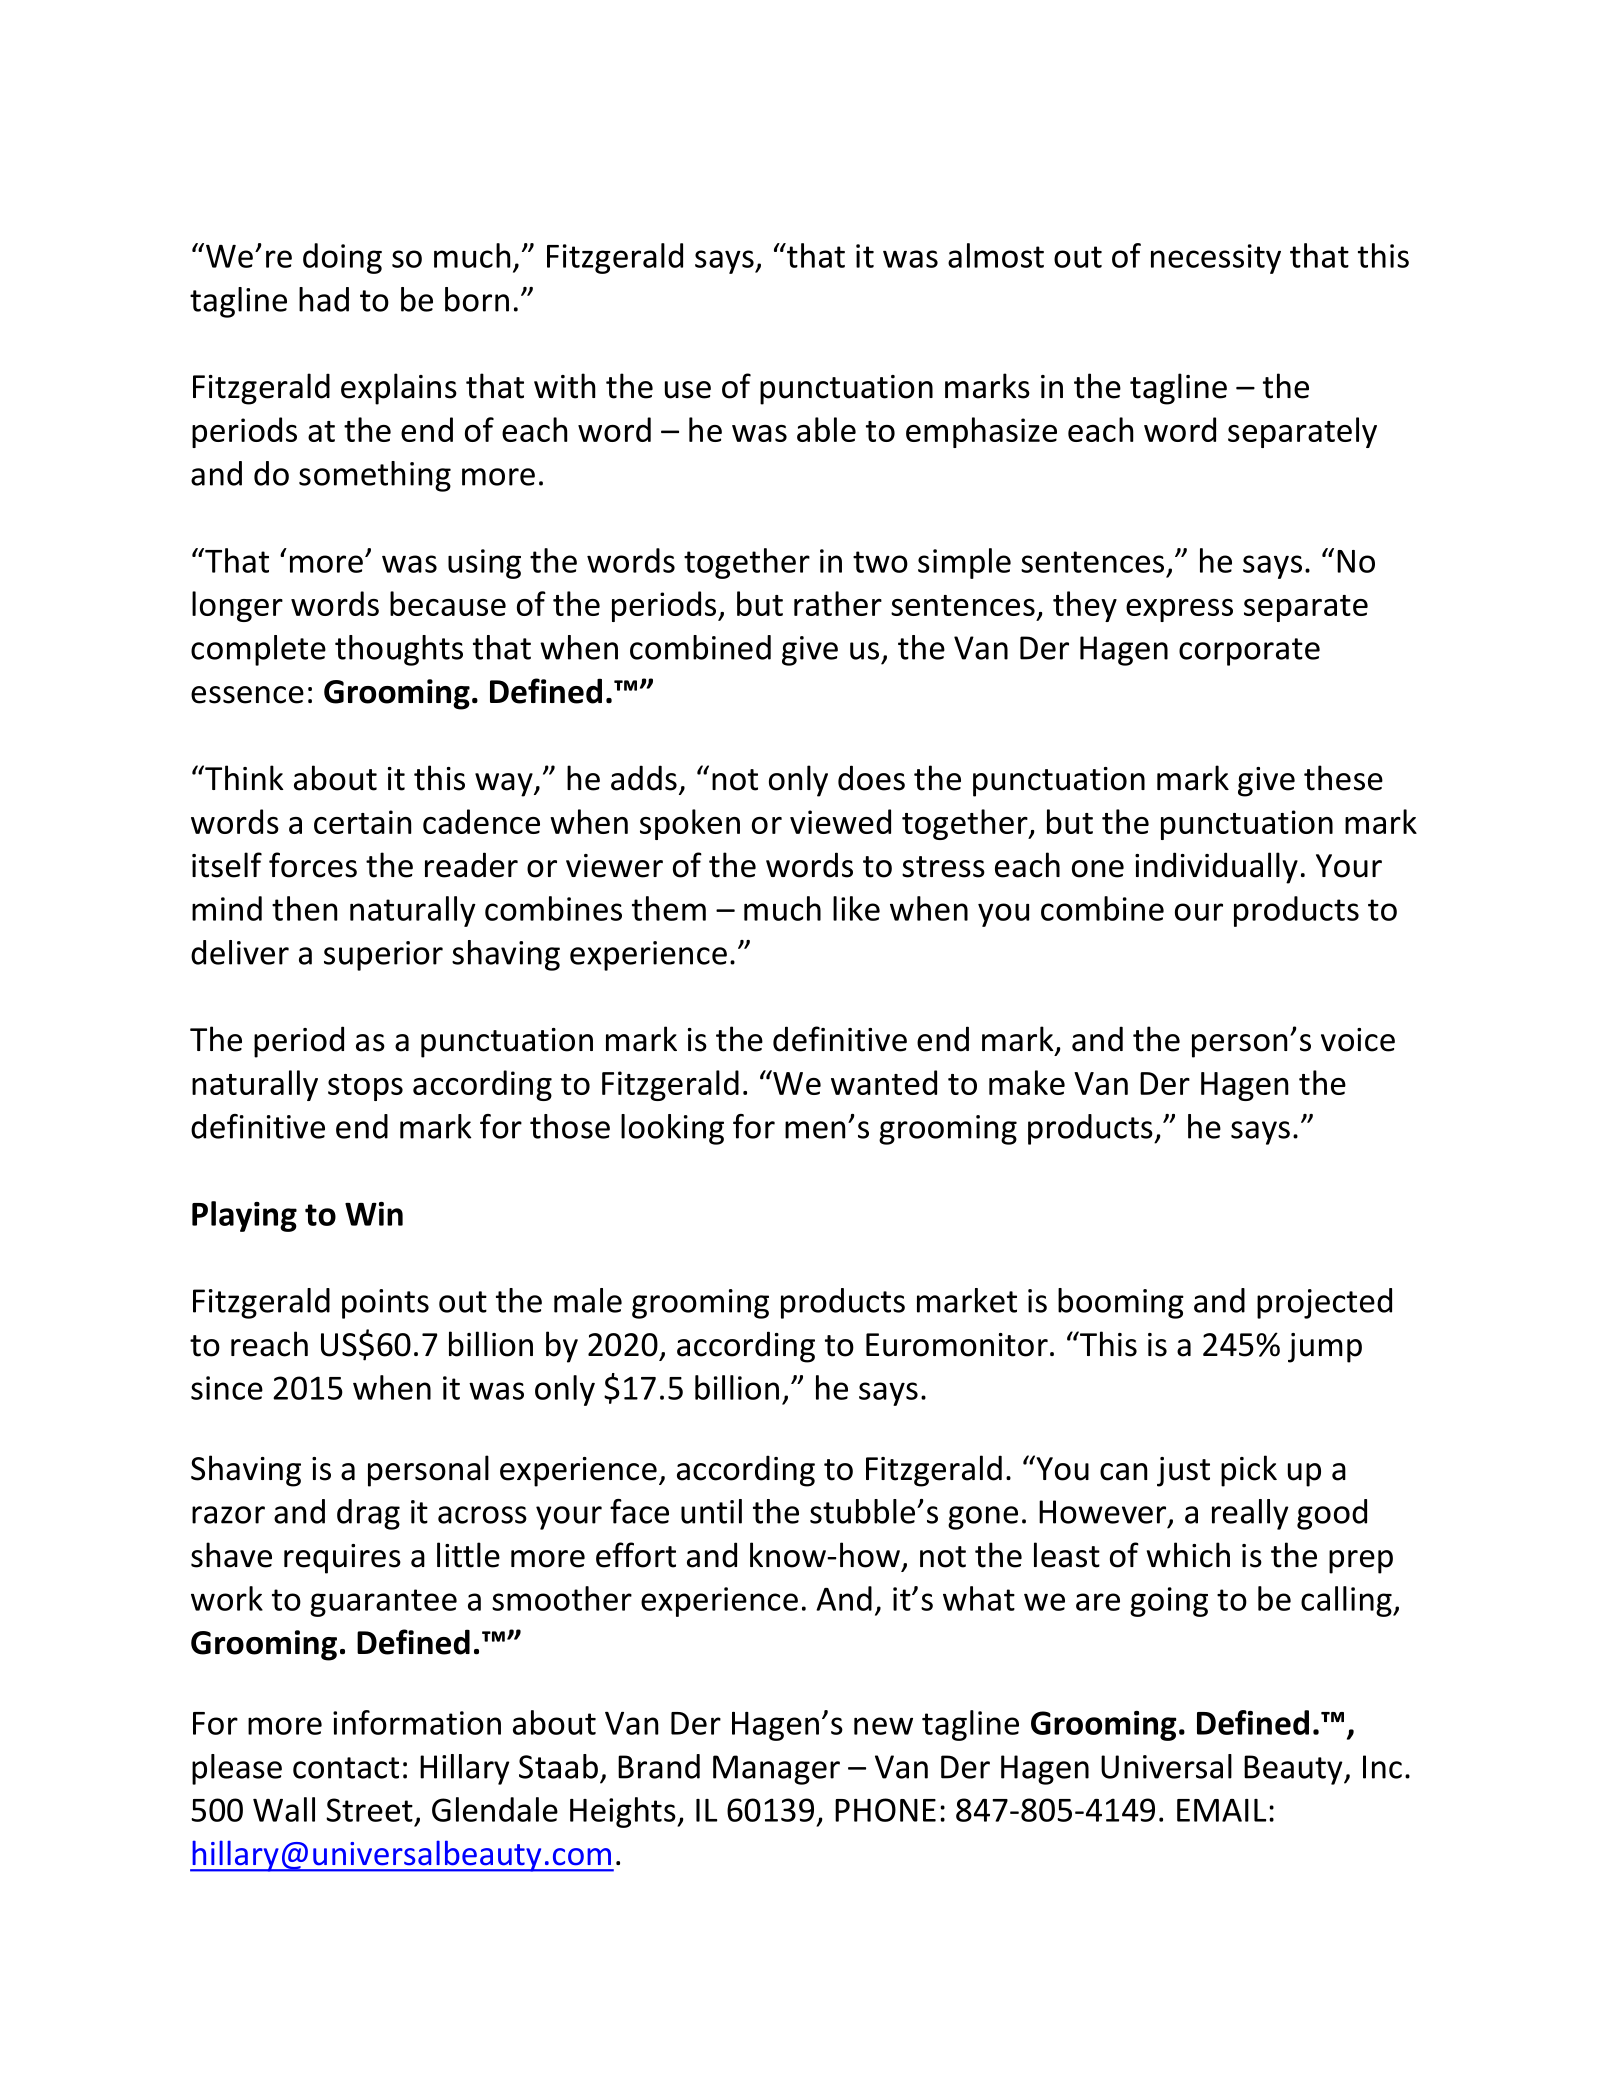 This page has height=2092, width=1616. I want to click on stops, so click(365, 1087).
